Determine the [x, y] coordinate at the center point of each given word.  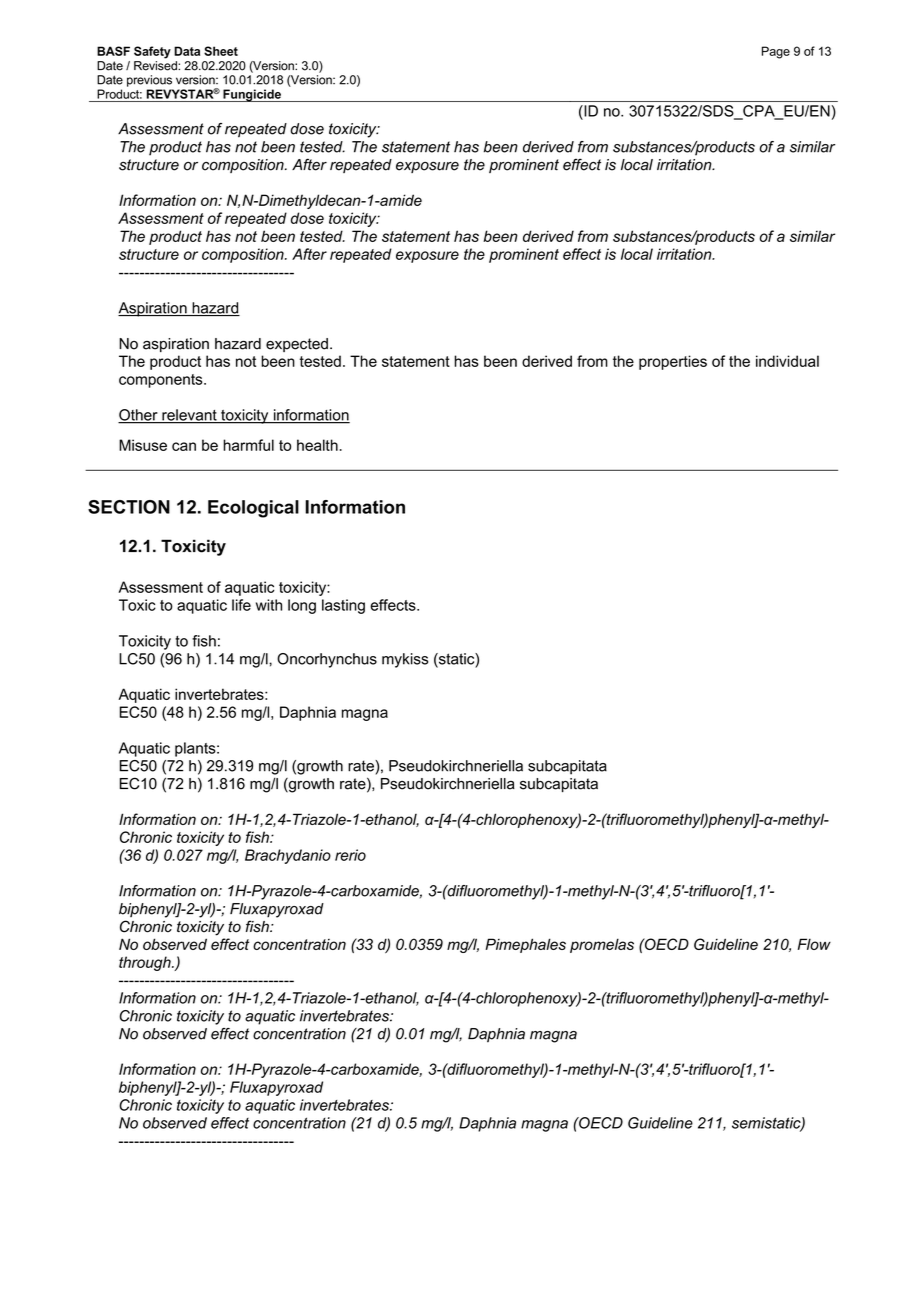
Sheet [221, 51]
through [146, 963]
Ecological [253, 509]
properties [673, 362]
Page [776, 52]
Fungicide [252, 95]
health [317, 445]
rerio [350, 855]
